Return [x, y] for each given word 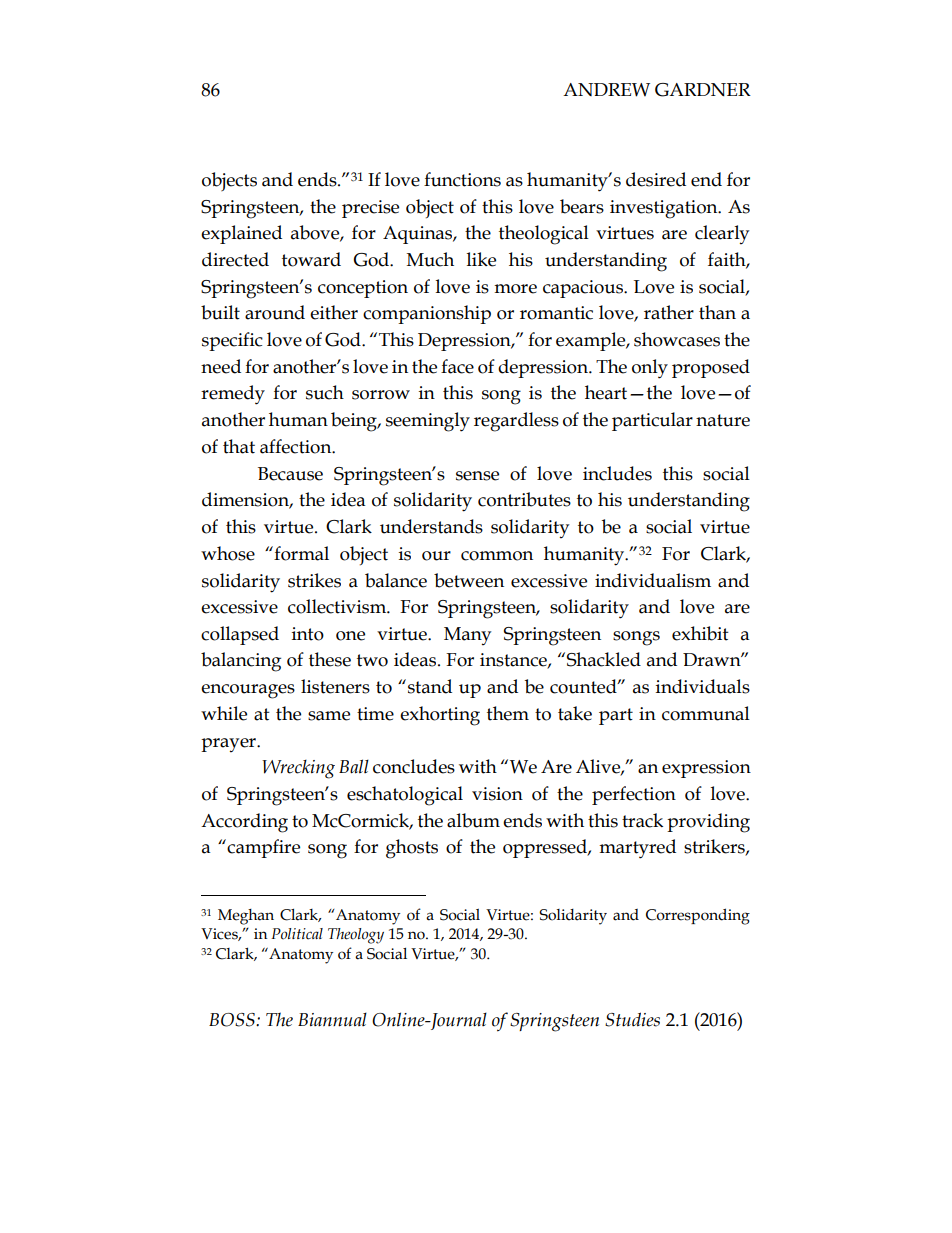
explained [241, 234]
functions [462, 179]
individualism [653, 580]
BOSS [233, 1020]
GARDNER [703, 90]
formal [300, 553]
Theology [356, 936]
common [497, 556]
